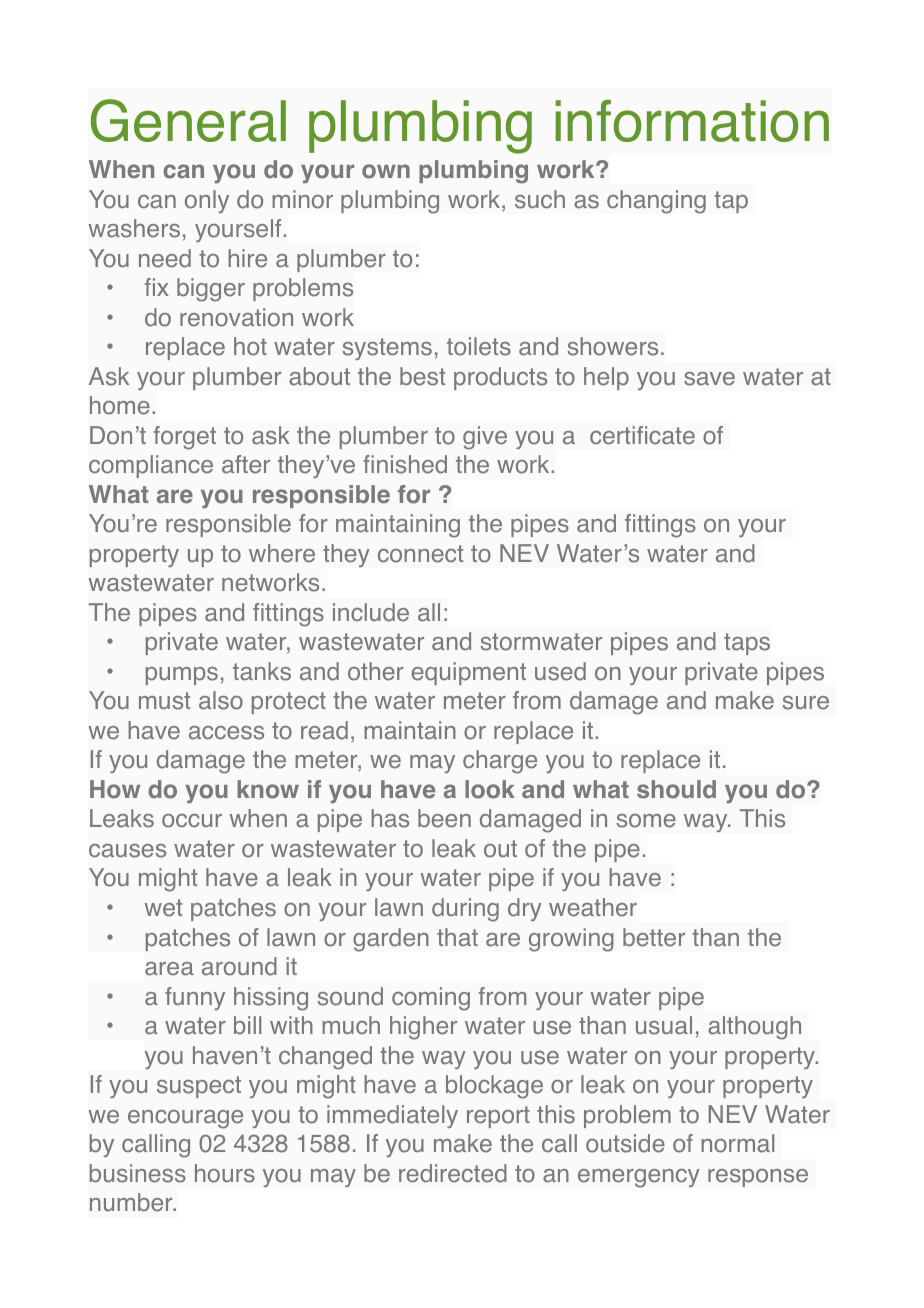 The width and height of the image is (924, 1308). What do you see at coordinates (642, 435) in the image?
I see `certificate` at bounding box center [642, 435].
